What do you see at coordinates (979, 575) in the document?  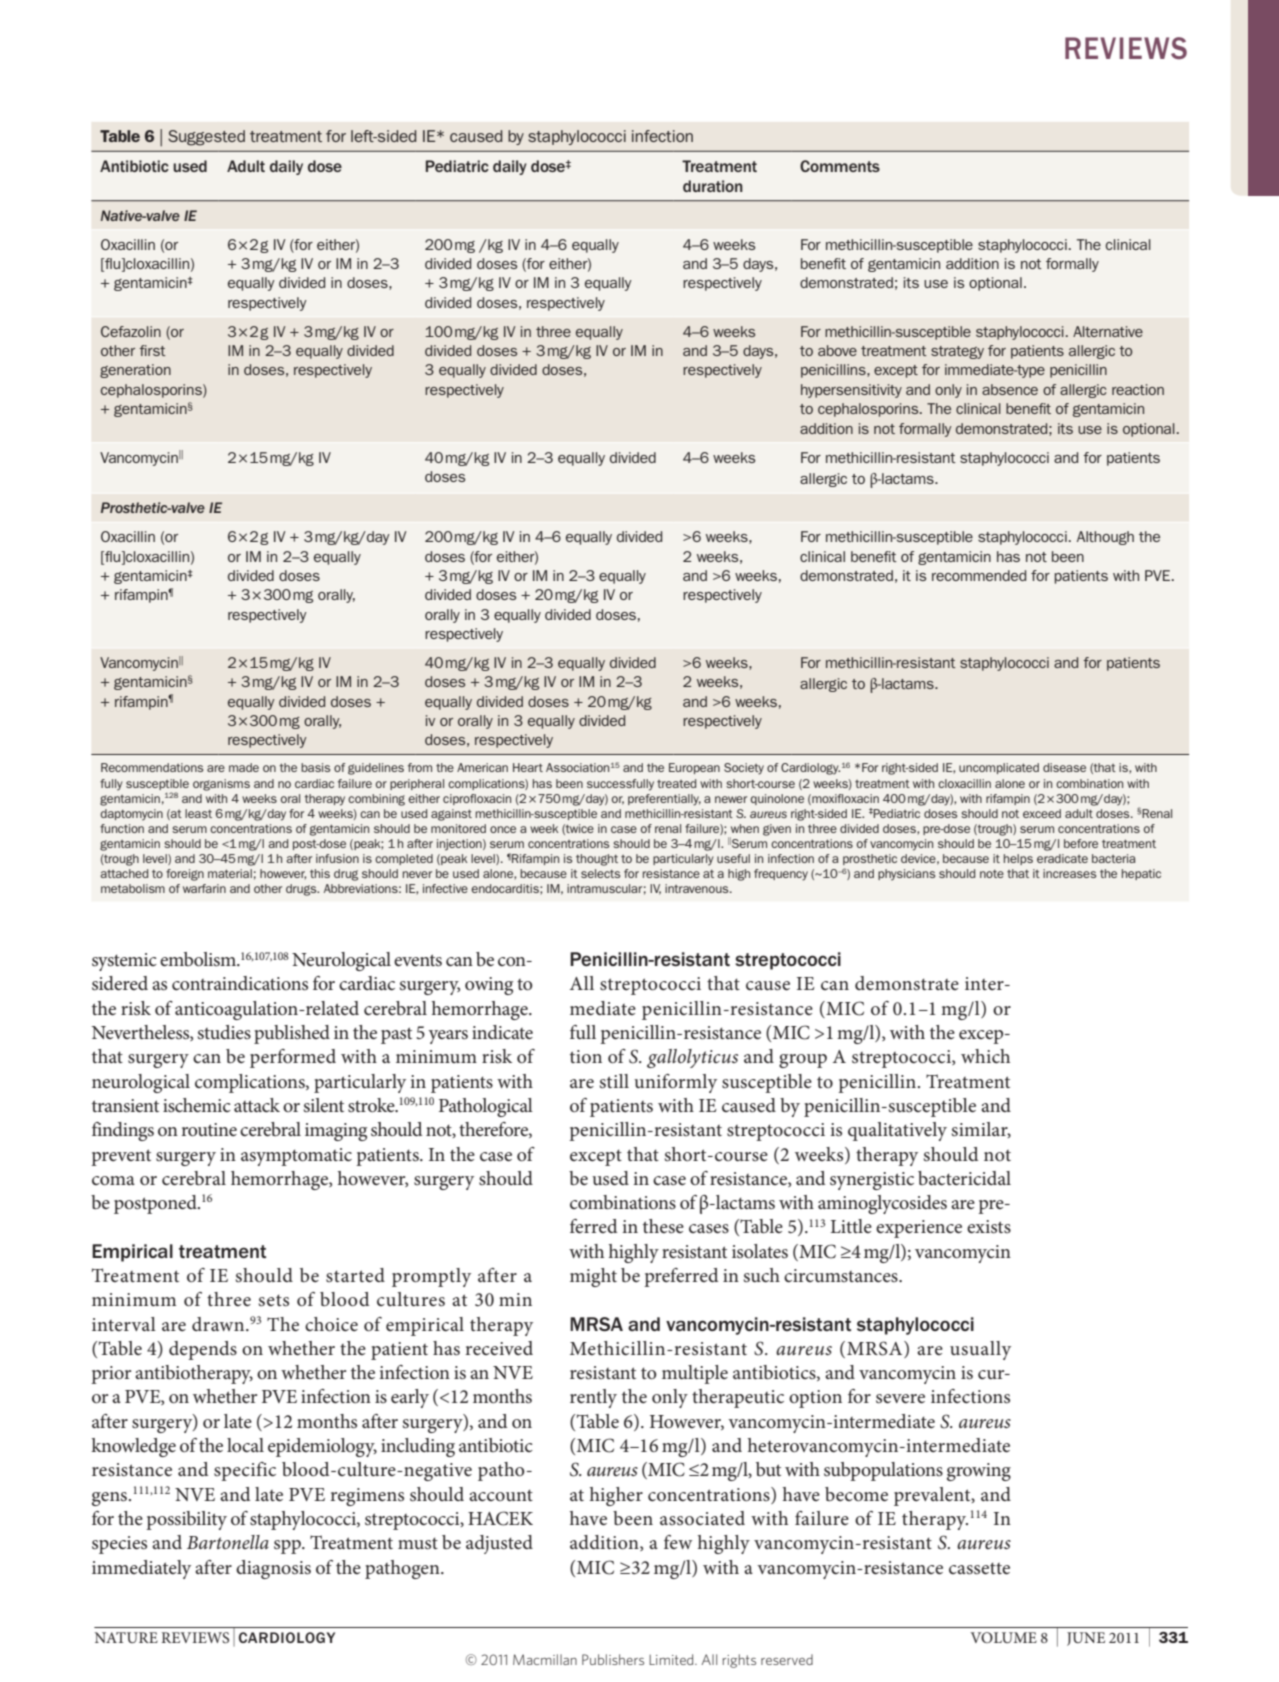 I see `recommended` at bounding box center [979, 575].
